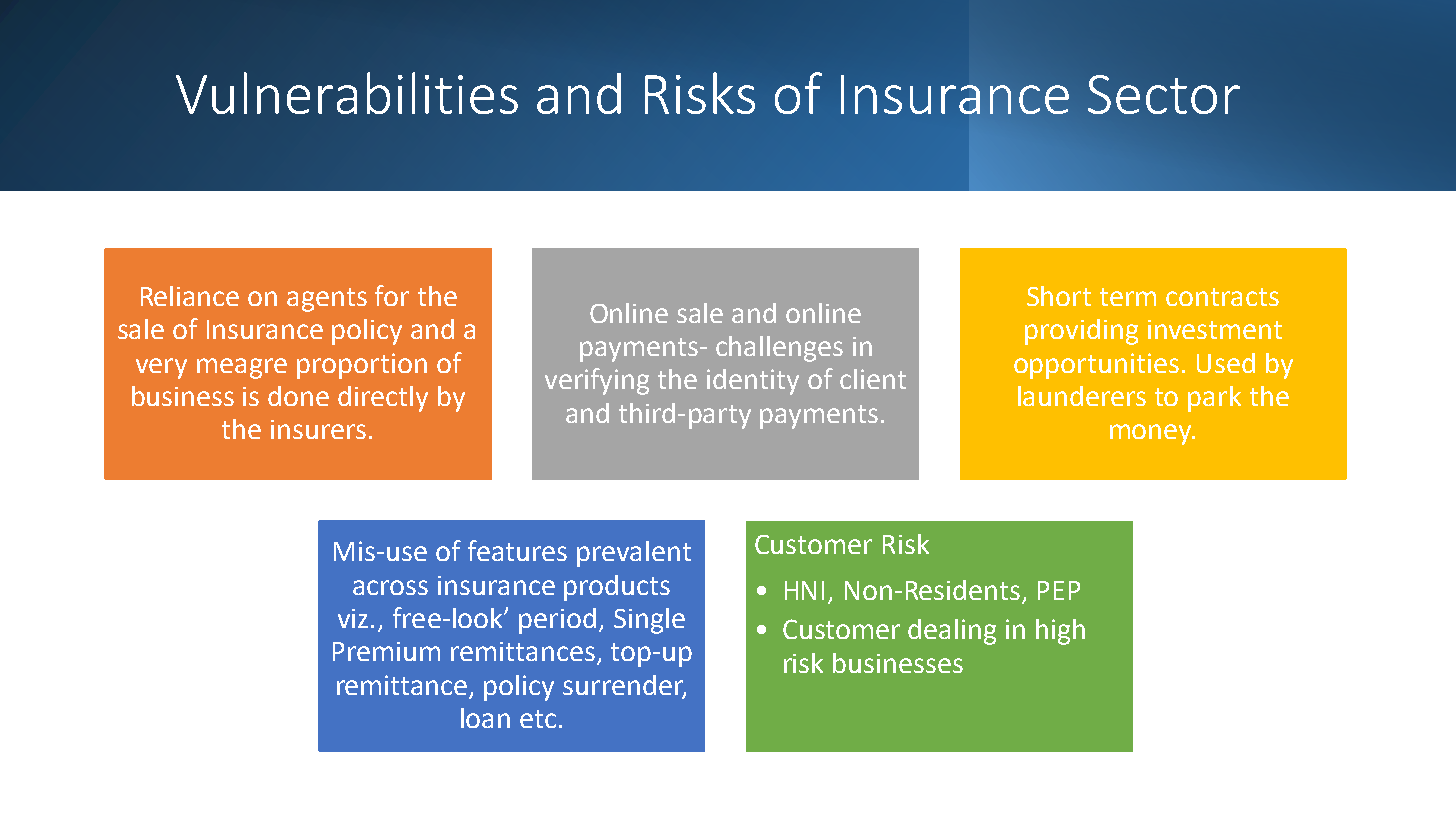 This screenshot has width=1456, height=819. What do you see at coordinates (327, 300) in the screenshot?
I see `agents` at bounding box center [327, 300].
